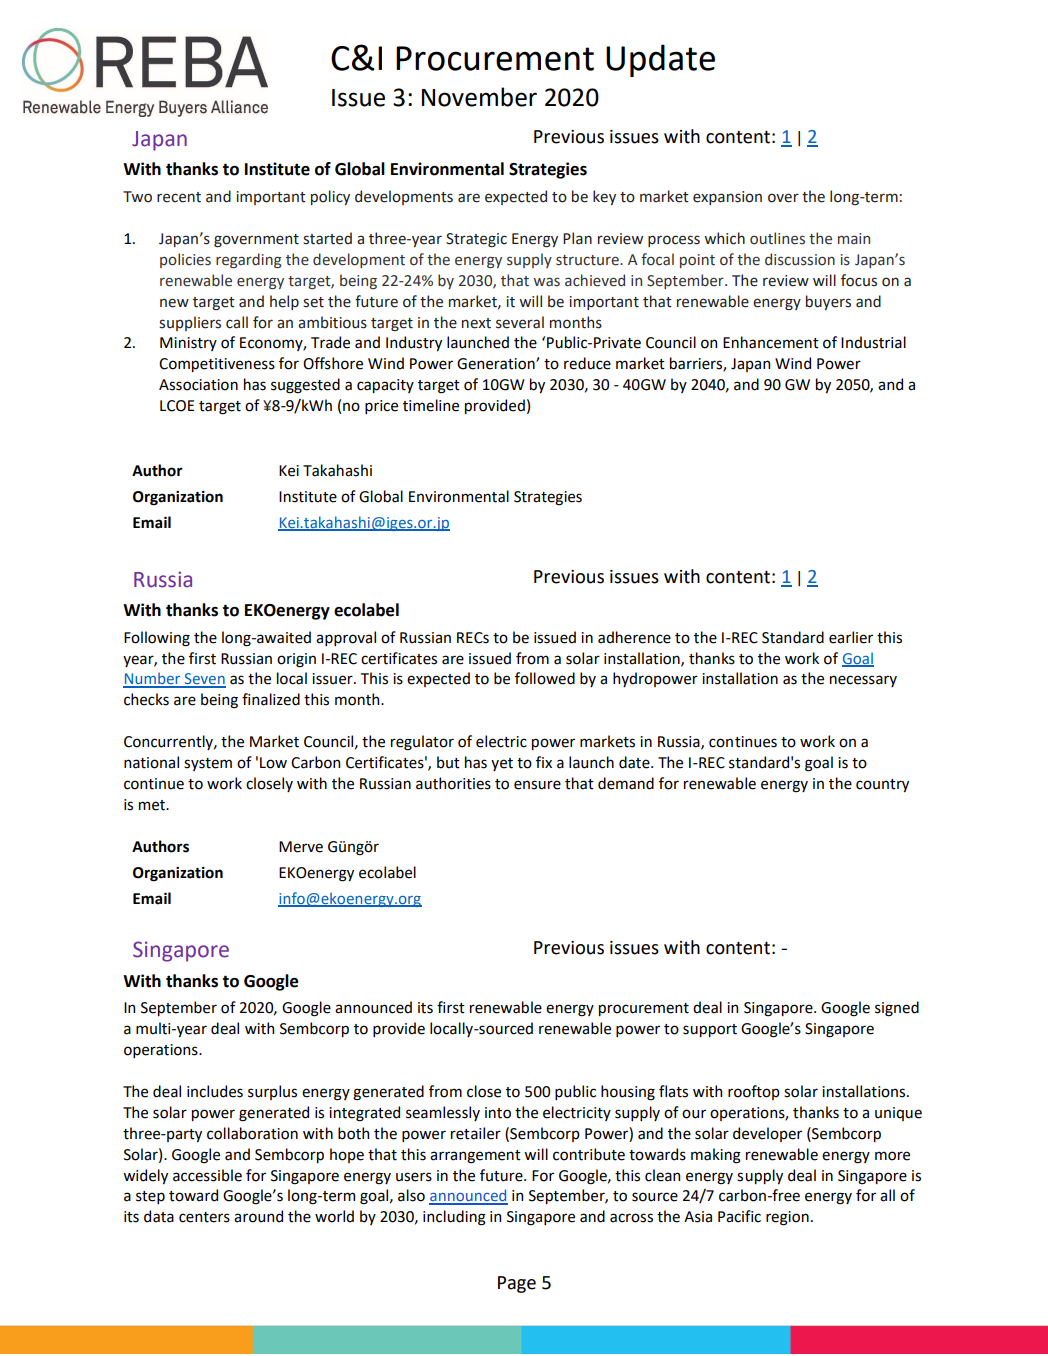  What do you see at coordinates (198, 385) in the page?
I see `Association` at bounding box center [198, 385].
